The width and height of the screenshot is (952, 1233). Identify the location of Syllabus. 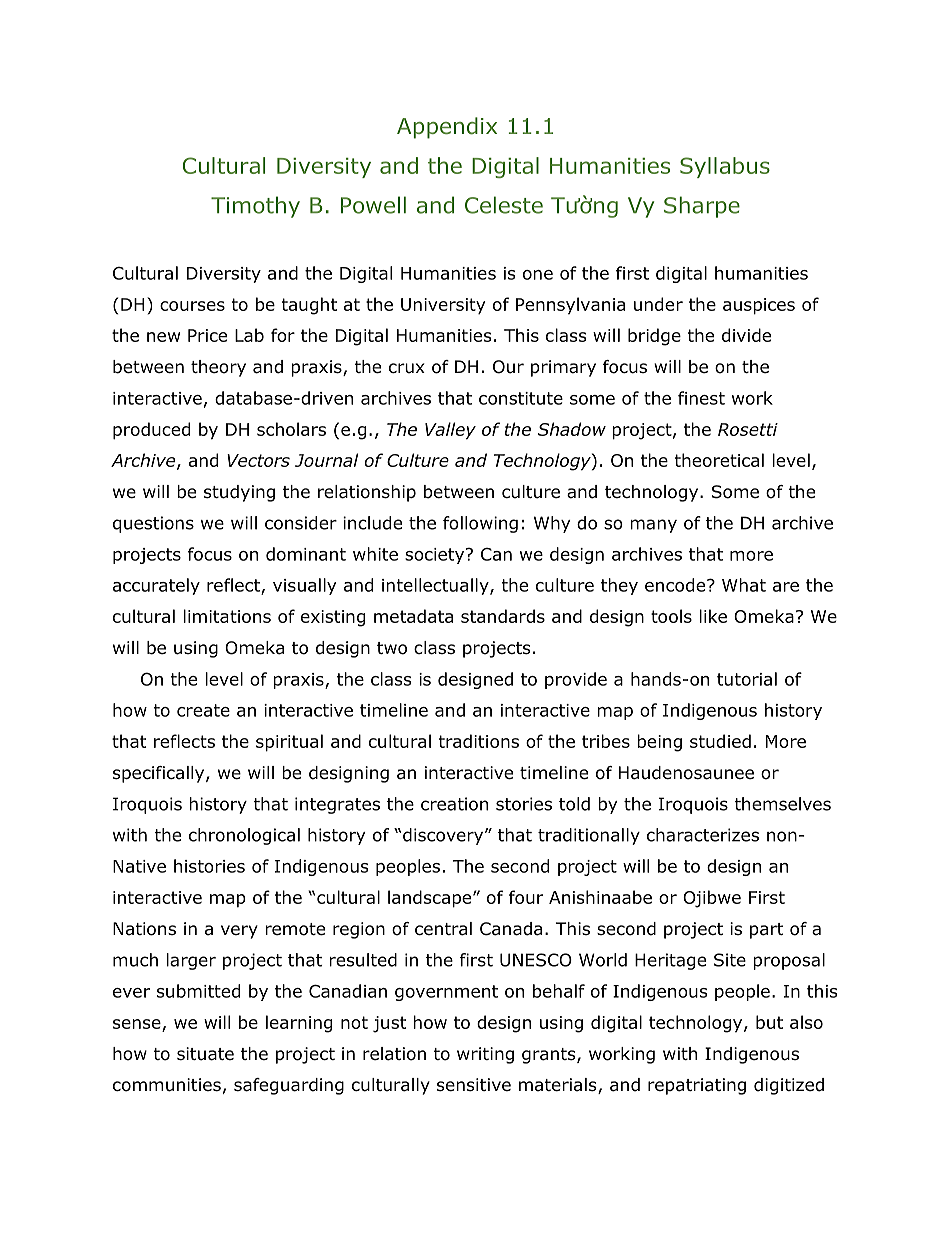
(725, 167).
